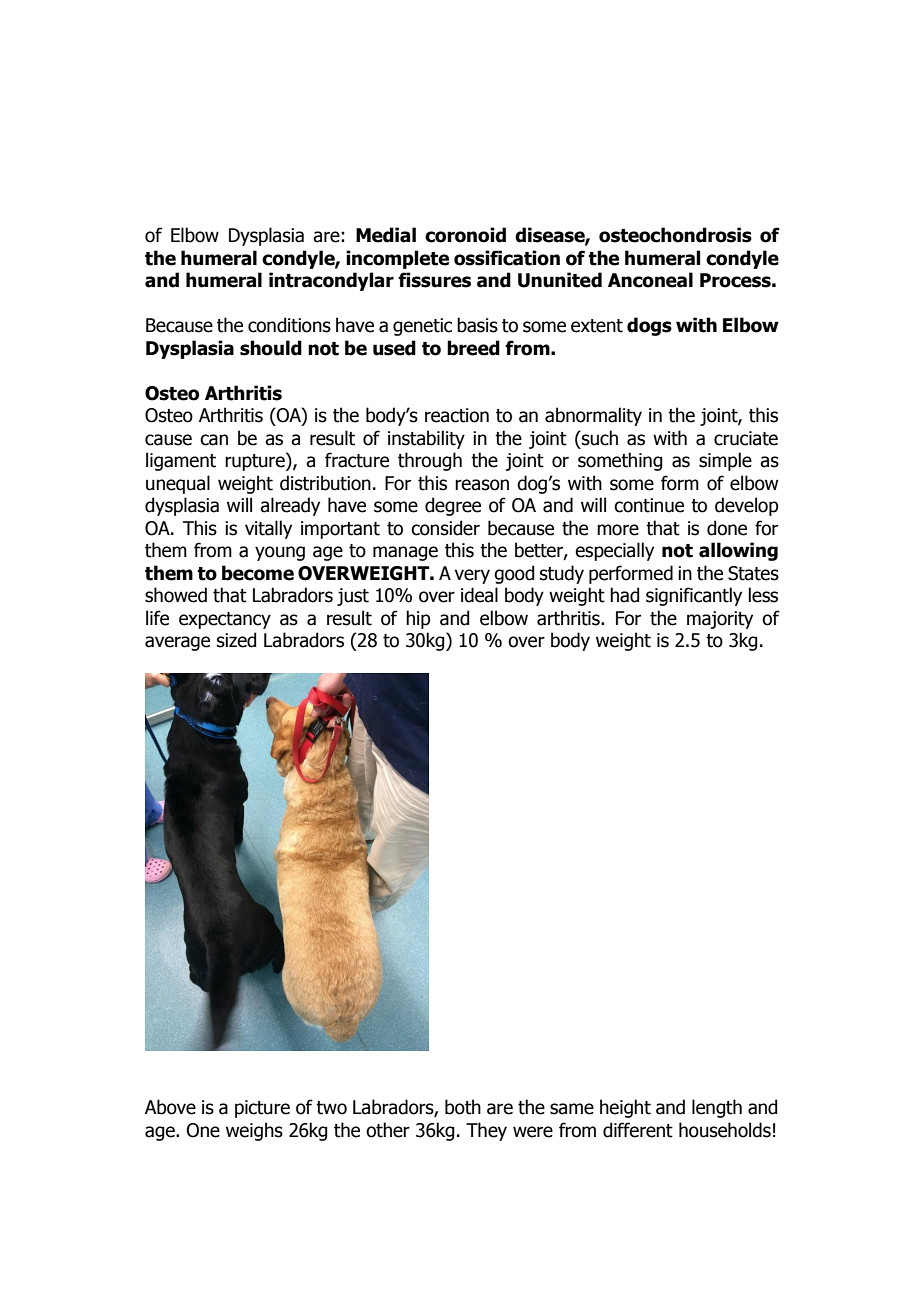  What do you see at coordinates (262, 1109) in the screenshot?
I see `picture` at bounding box center [262, 1109].
